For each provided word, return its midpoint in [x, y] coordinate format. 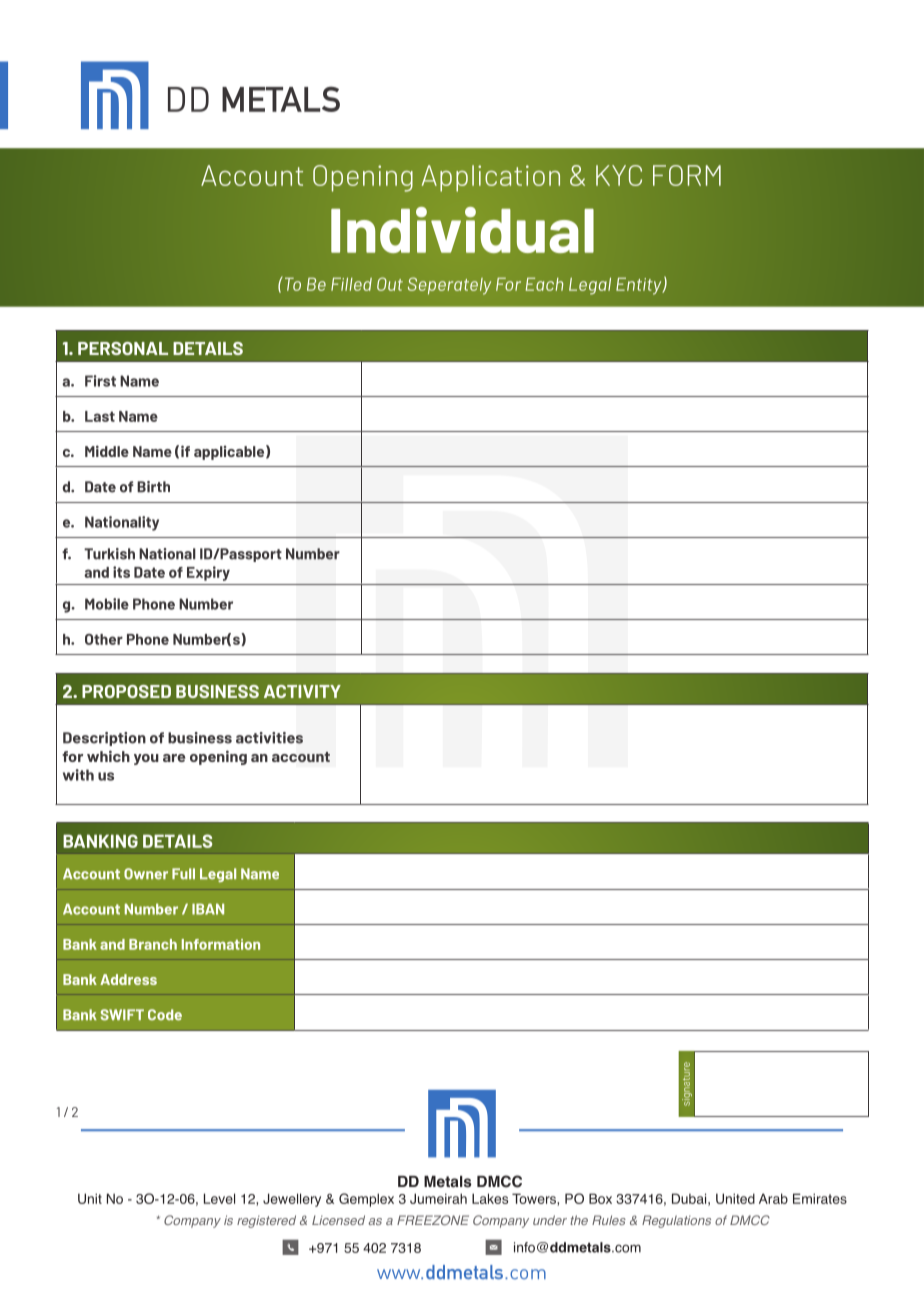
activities [269, 738]
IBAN [208, 909]
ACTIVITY [302, 691]
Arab [773, 1198]
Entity [640, 286]
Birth [153, 487]
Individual [462, 230]
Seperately [449, 286]
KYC [619, 175]
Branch [153, 944]
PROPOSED [126, 691]
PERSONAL [123, 348]
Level [219, 1198]
